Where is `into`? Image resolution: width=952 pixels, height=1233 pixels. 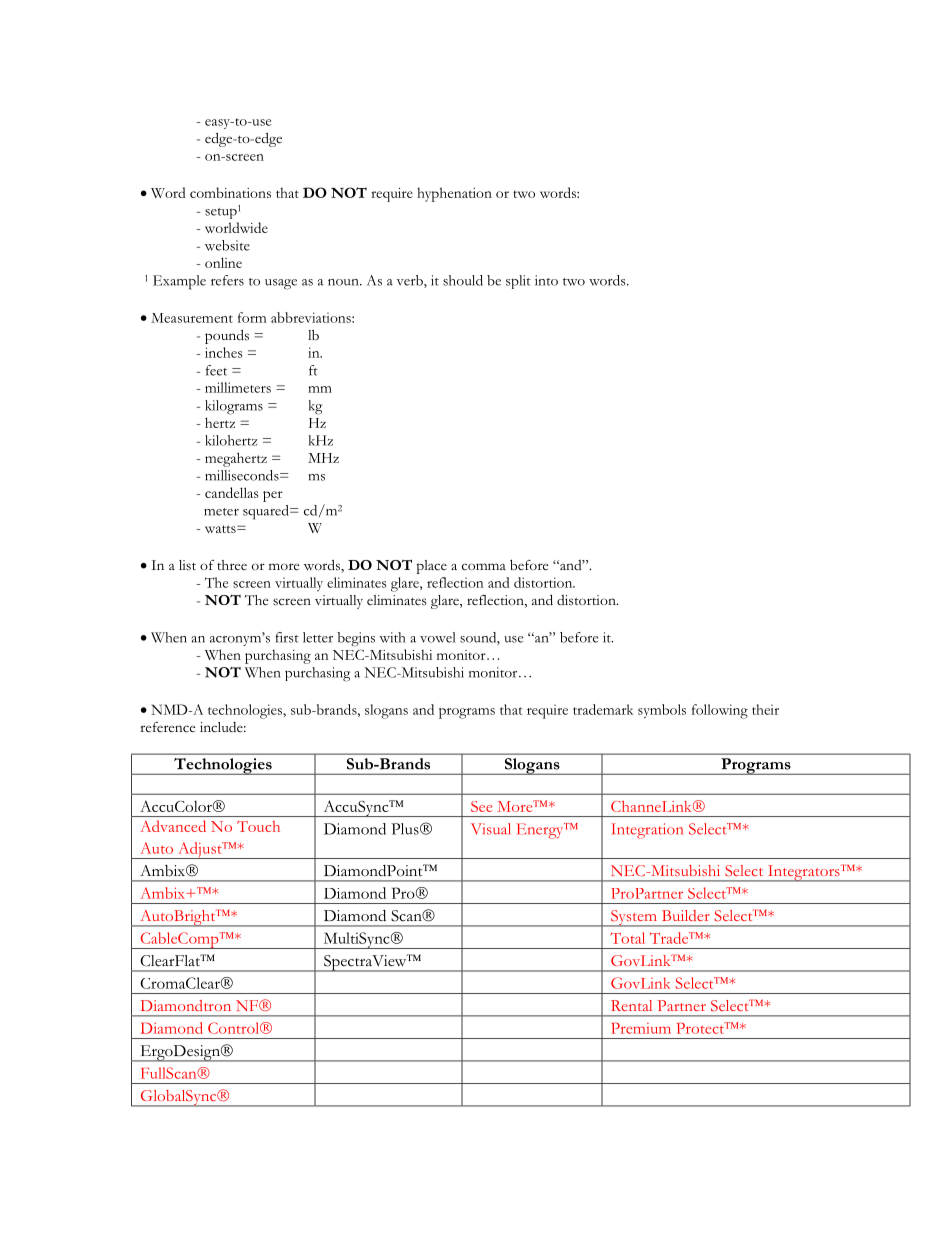
into is located at coordinates (546, 280).
